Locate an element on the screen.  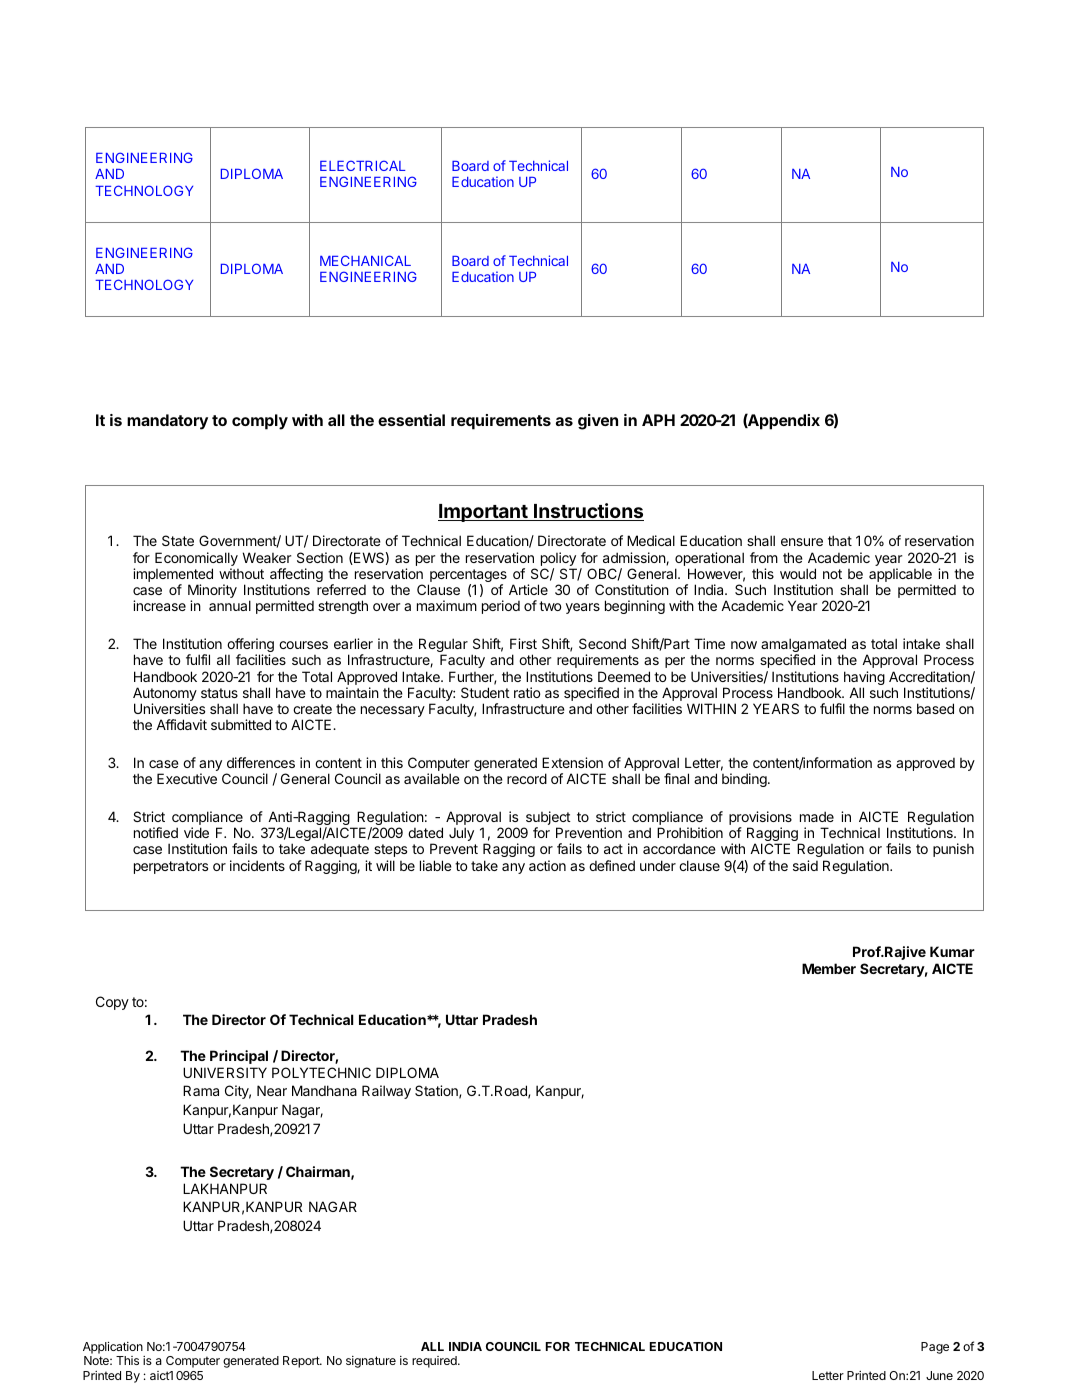
ELECTRICAL is located at coordinates (363, 165).
